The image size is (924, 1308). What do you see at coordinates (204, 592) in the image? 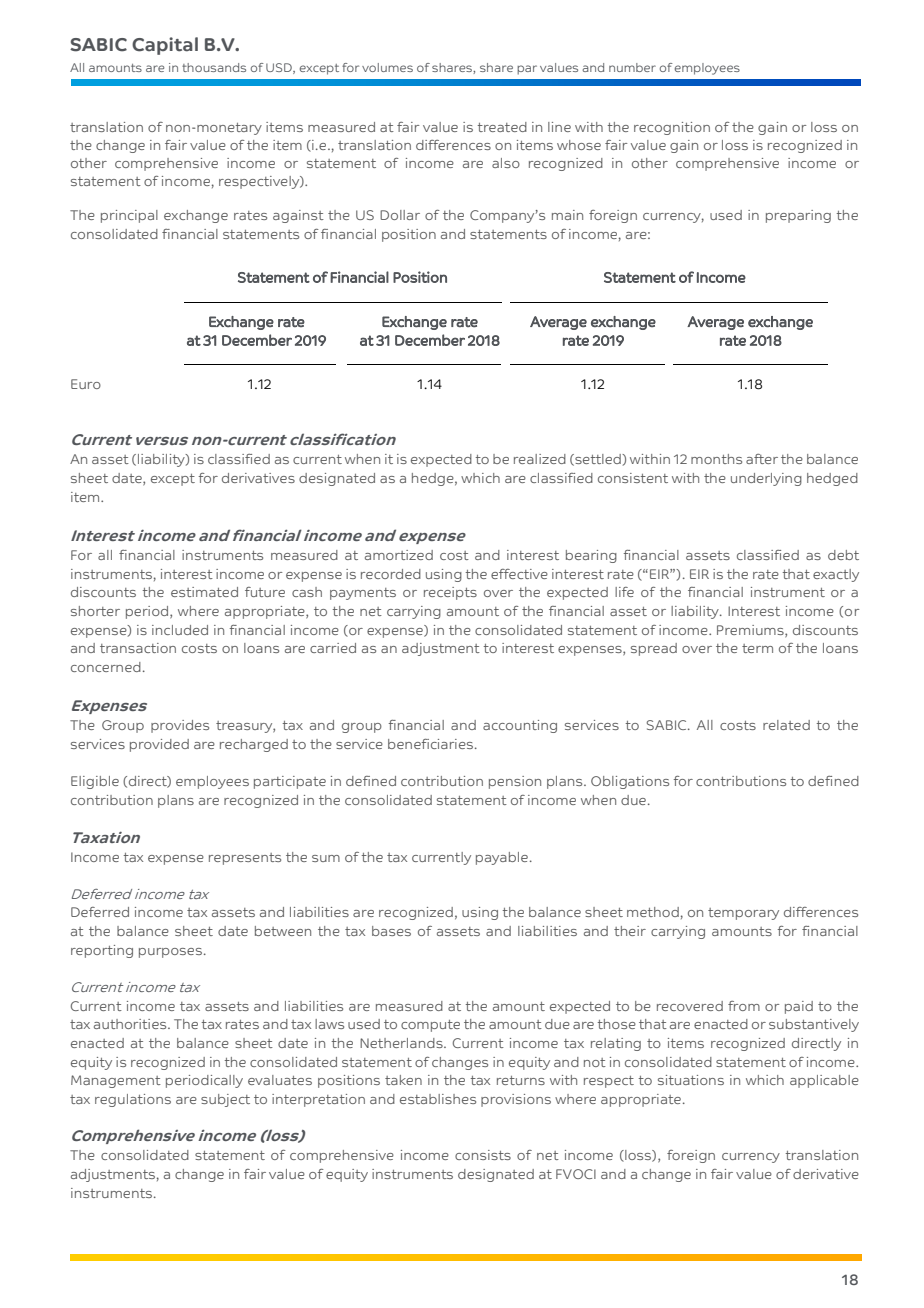
I see `estimated` at bounding box center [204, 592].
